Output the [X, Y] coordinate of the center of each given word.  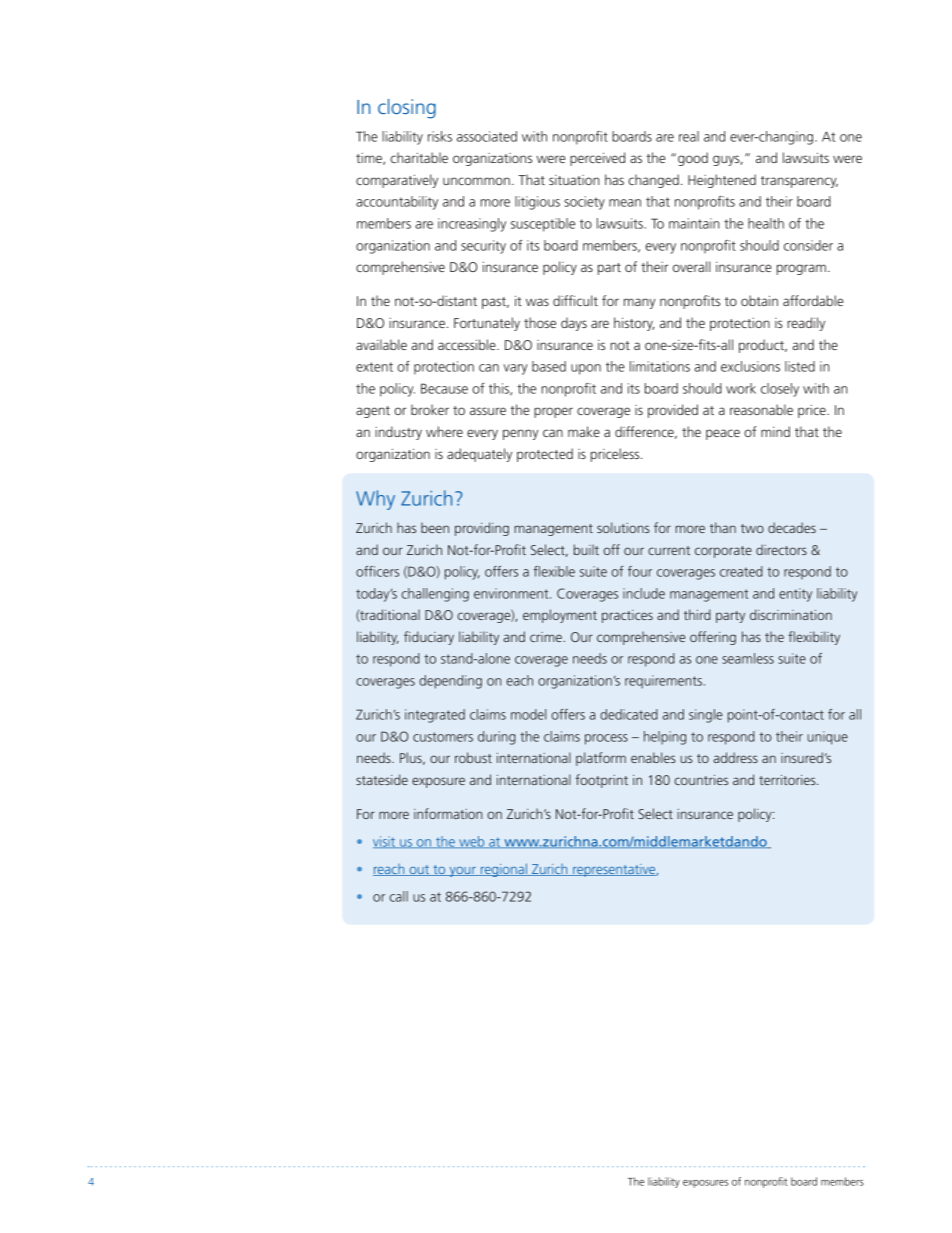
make [584, 431]
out [419, 870]
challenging [435, 595]
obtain [759, 300]
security [483, 247]
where [444, 431]
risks [440, 136]
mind [775, 431]
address [735, 757]
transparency [799, 182]
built [586, 549]
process [606, 739]
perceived [597, 159]
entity [795, 595]
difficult [575, 300]
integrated [435, 716]
